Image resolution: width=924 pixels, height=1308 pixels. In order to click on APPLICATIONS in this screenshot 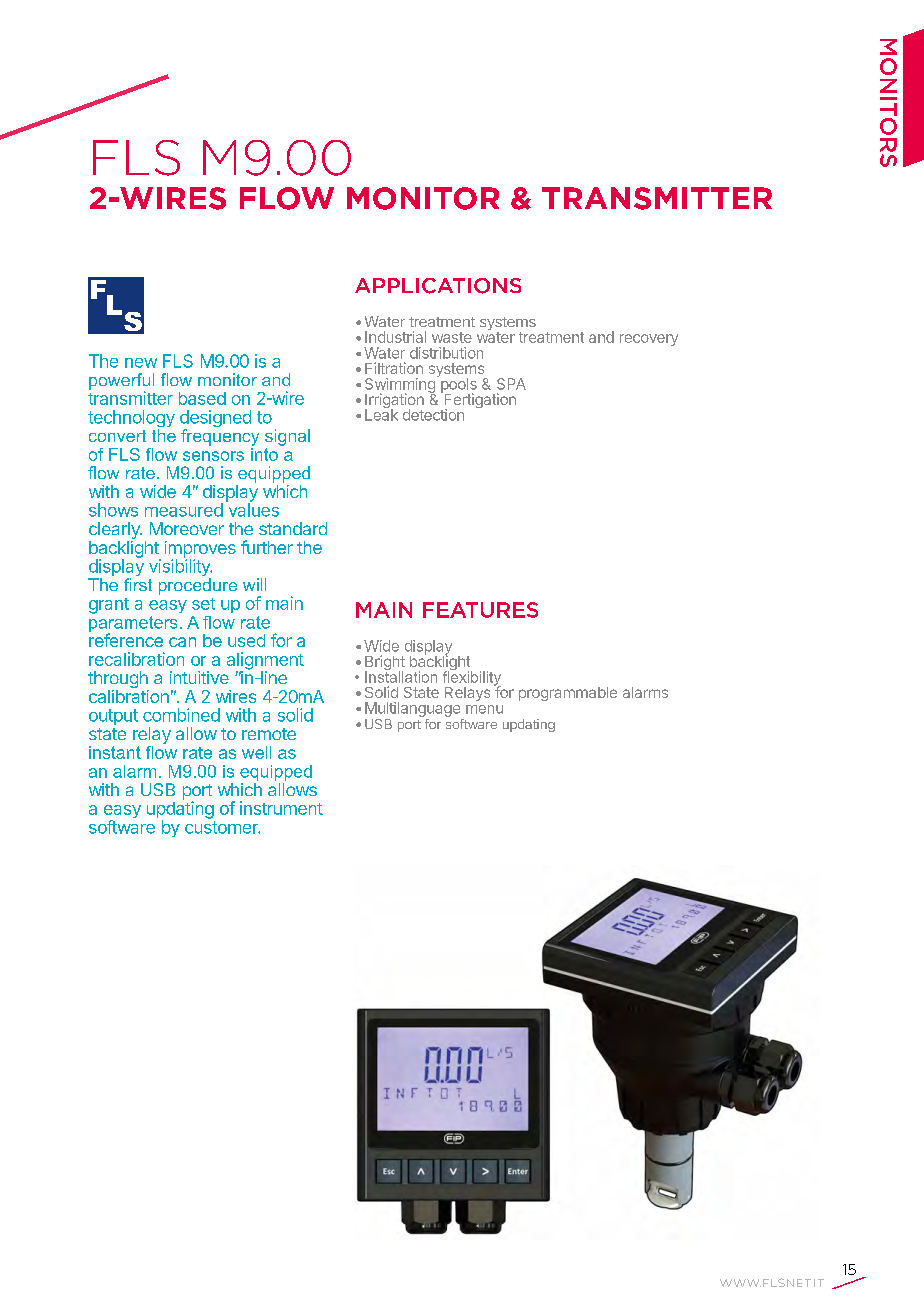, I will do `click(438, 286)`.
